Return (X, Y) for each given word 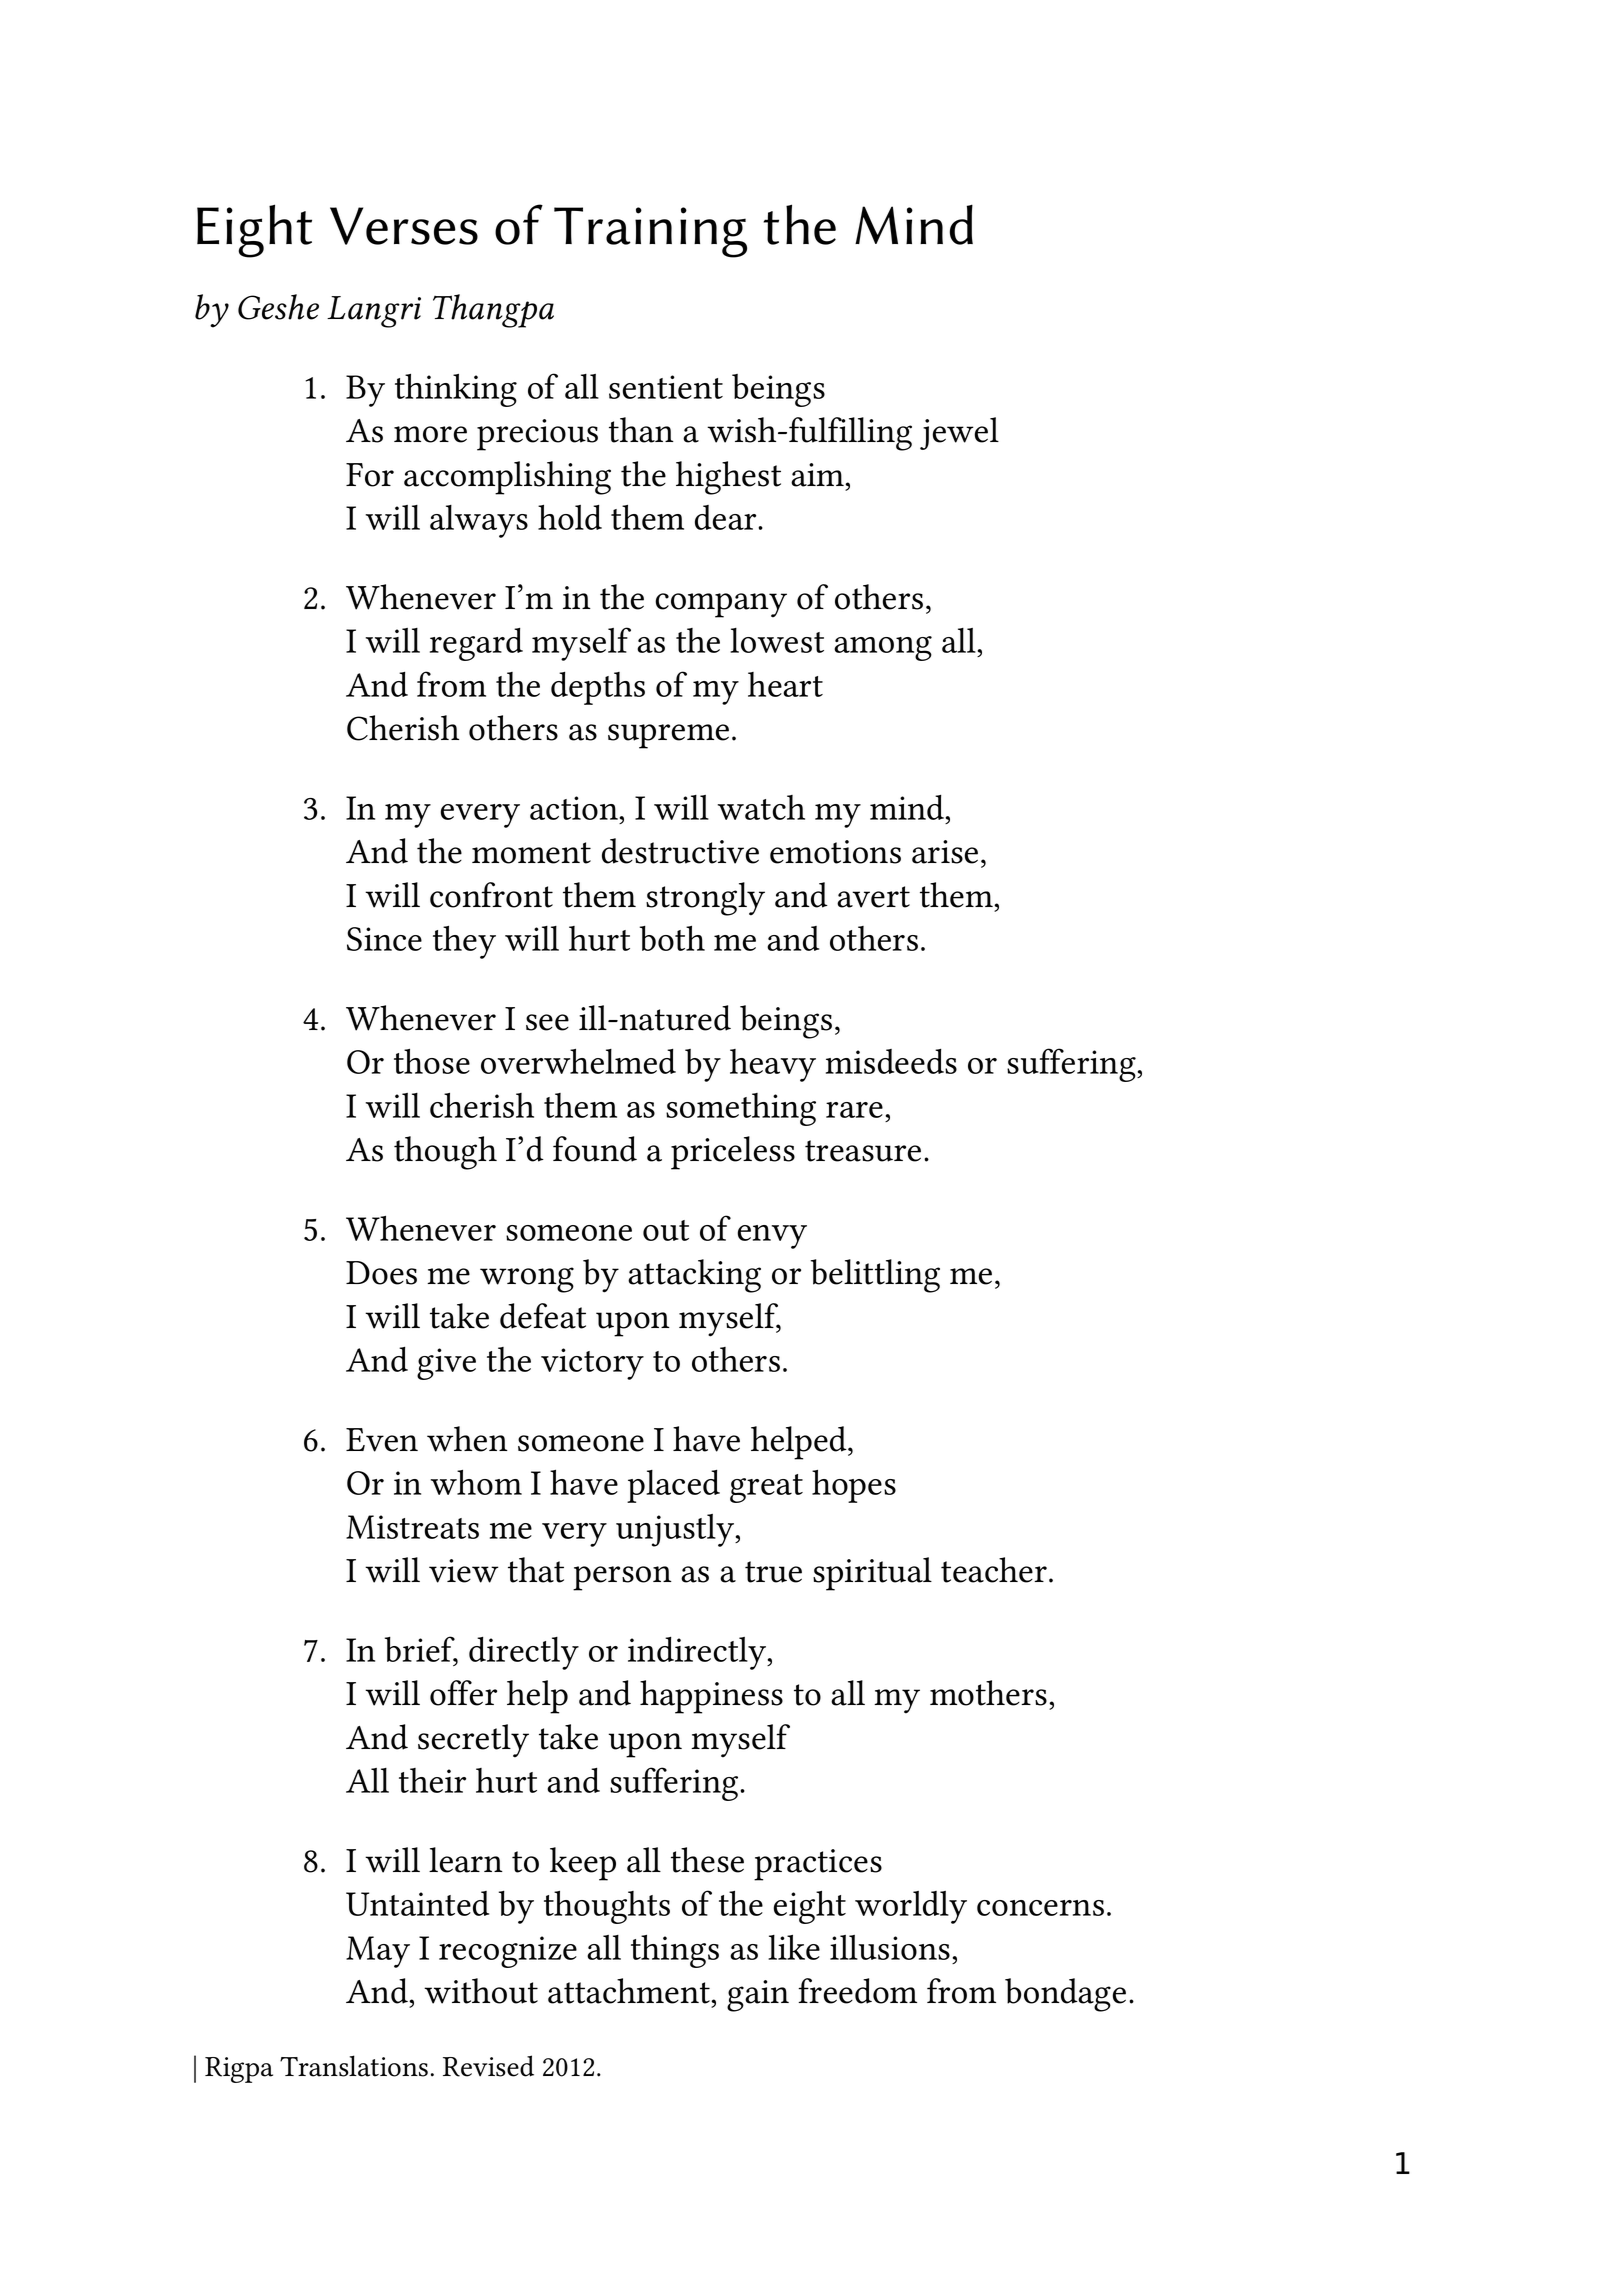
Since (384, 939)
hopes (854, 1486)
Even (382, 1440)
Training (650, 232)
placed (673, 1486)
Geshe (278, 307)
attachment (630, 1991)
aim (819, 475)
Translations (354, 2066)
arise (945, 852)
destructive (680, 851)
